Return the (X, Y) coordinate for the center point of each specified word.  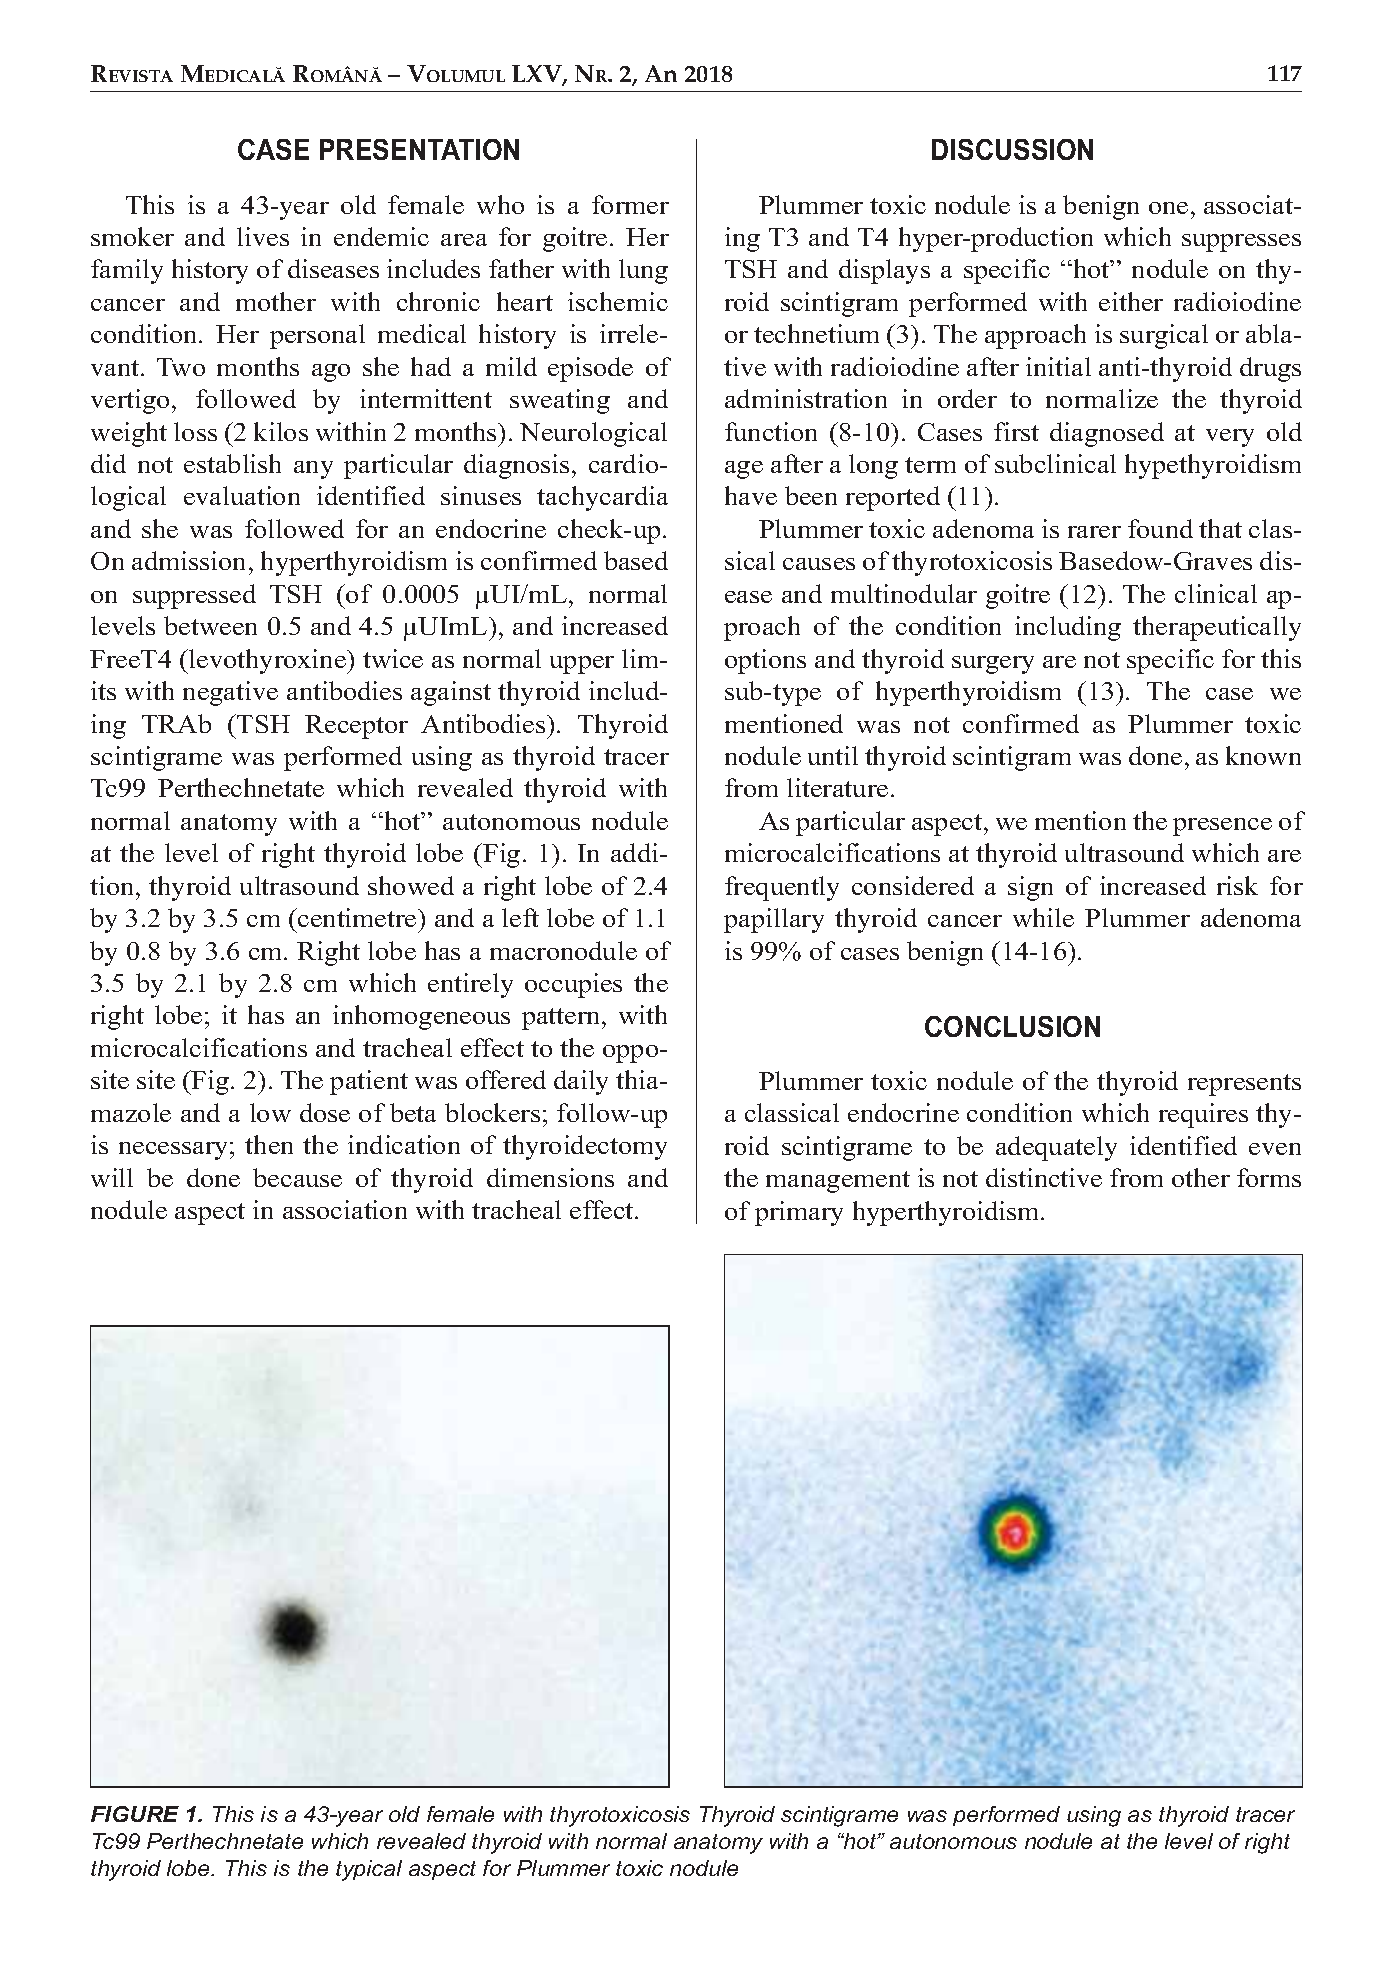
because (297, 1177)
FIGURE (135, 1814)
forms (1269, 1177)
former (630, 204)
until (833, 755)
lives (263, 236)
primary (799, 1213)
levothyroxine (267, 661)
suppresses (1241, 243)
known (1263, 755)
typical (369, 1870)
